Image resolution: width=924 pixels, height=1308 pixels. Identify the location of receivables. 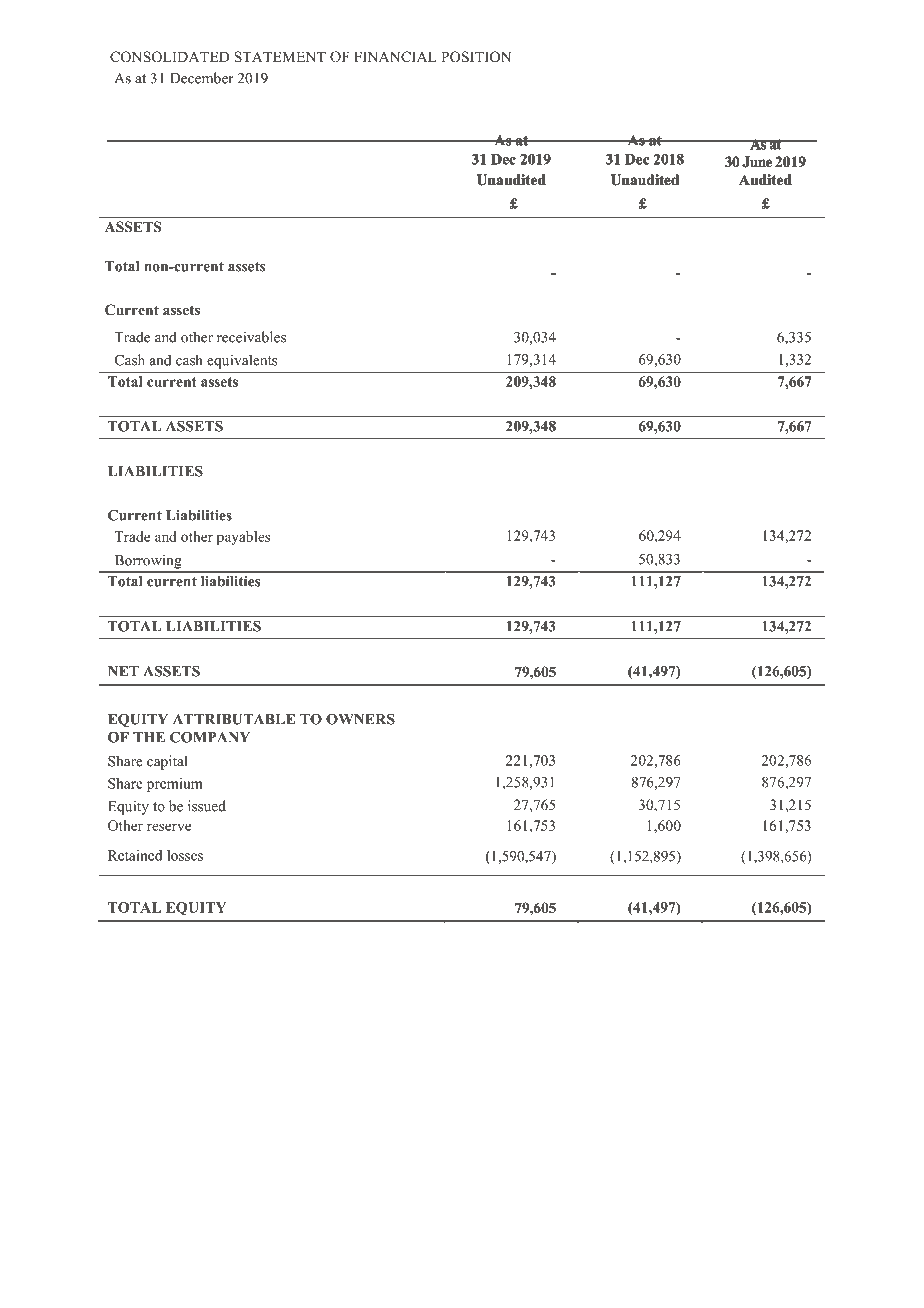
(251, 337).
